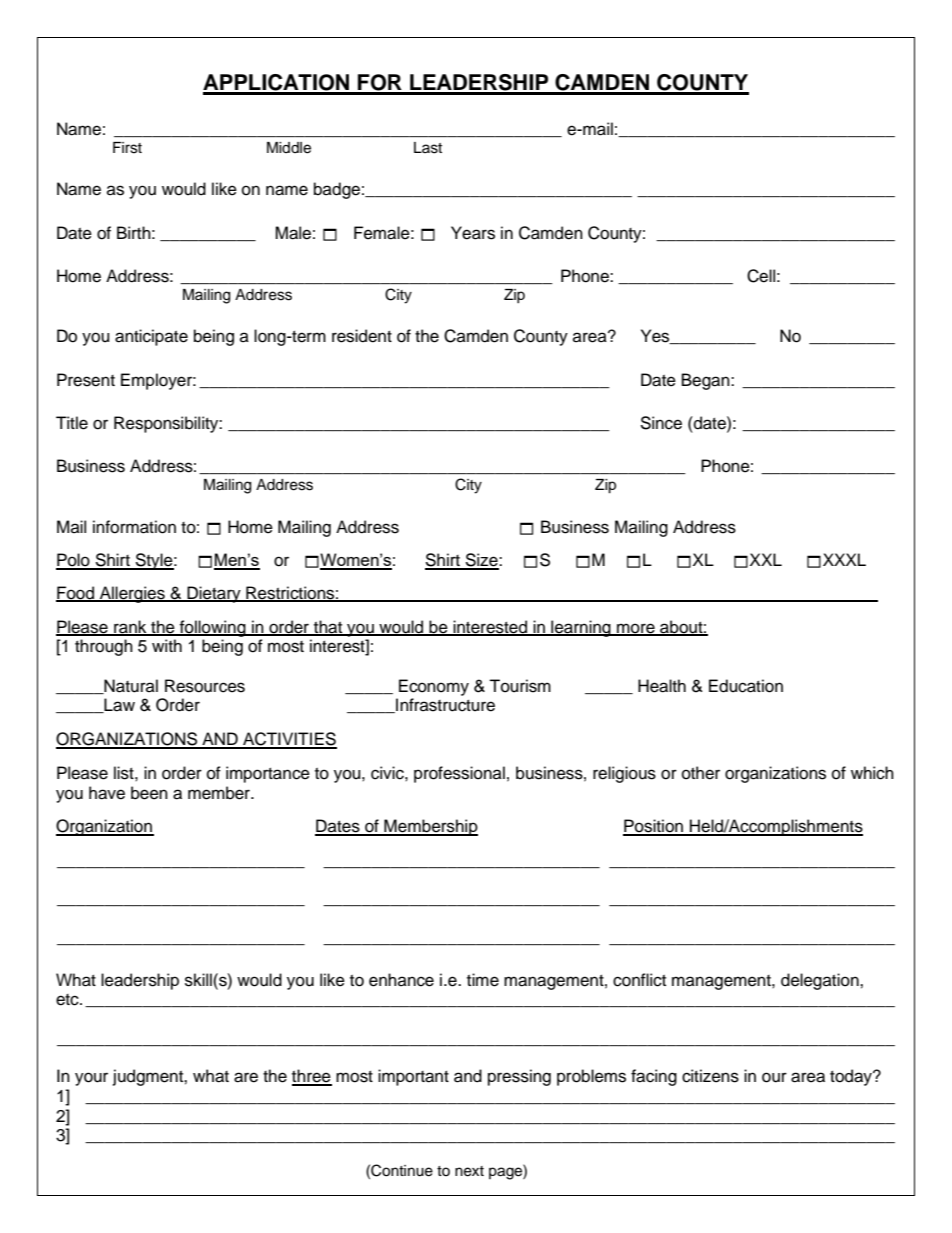 The width and height of the document is (952, 1233). What do you see at coordinates (127, 148) in the document?
I see `First` at bounding box center [127, 148].
